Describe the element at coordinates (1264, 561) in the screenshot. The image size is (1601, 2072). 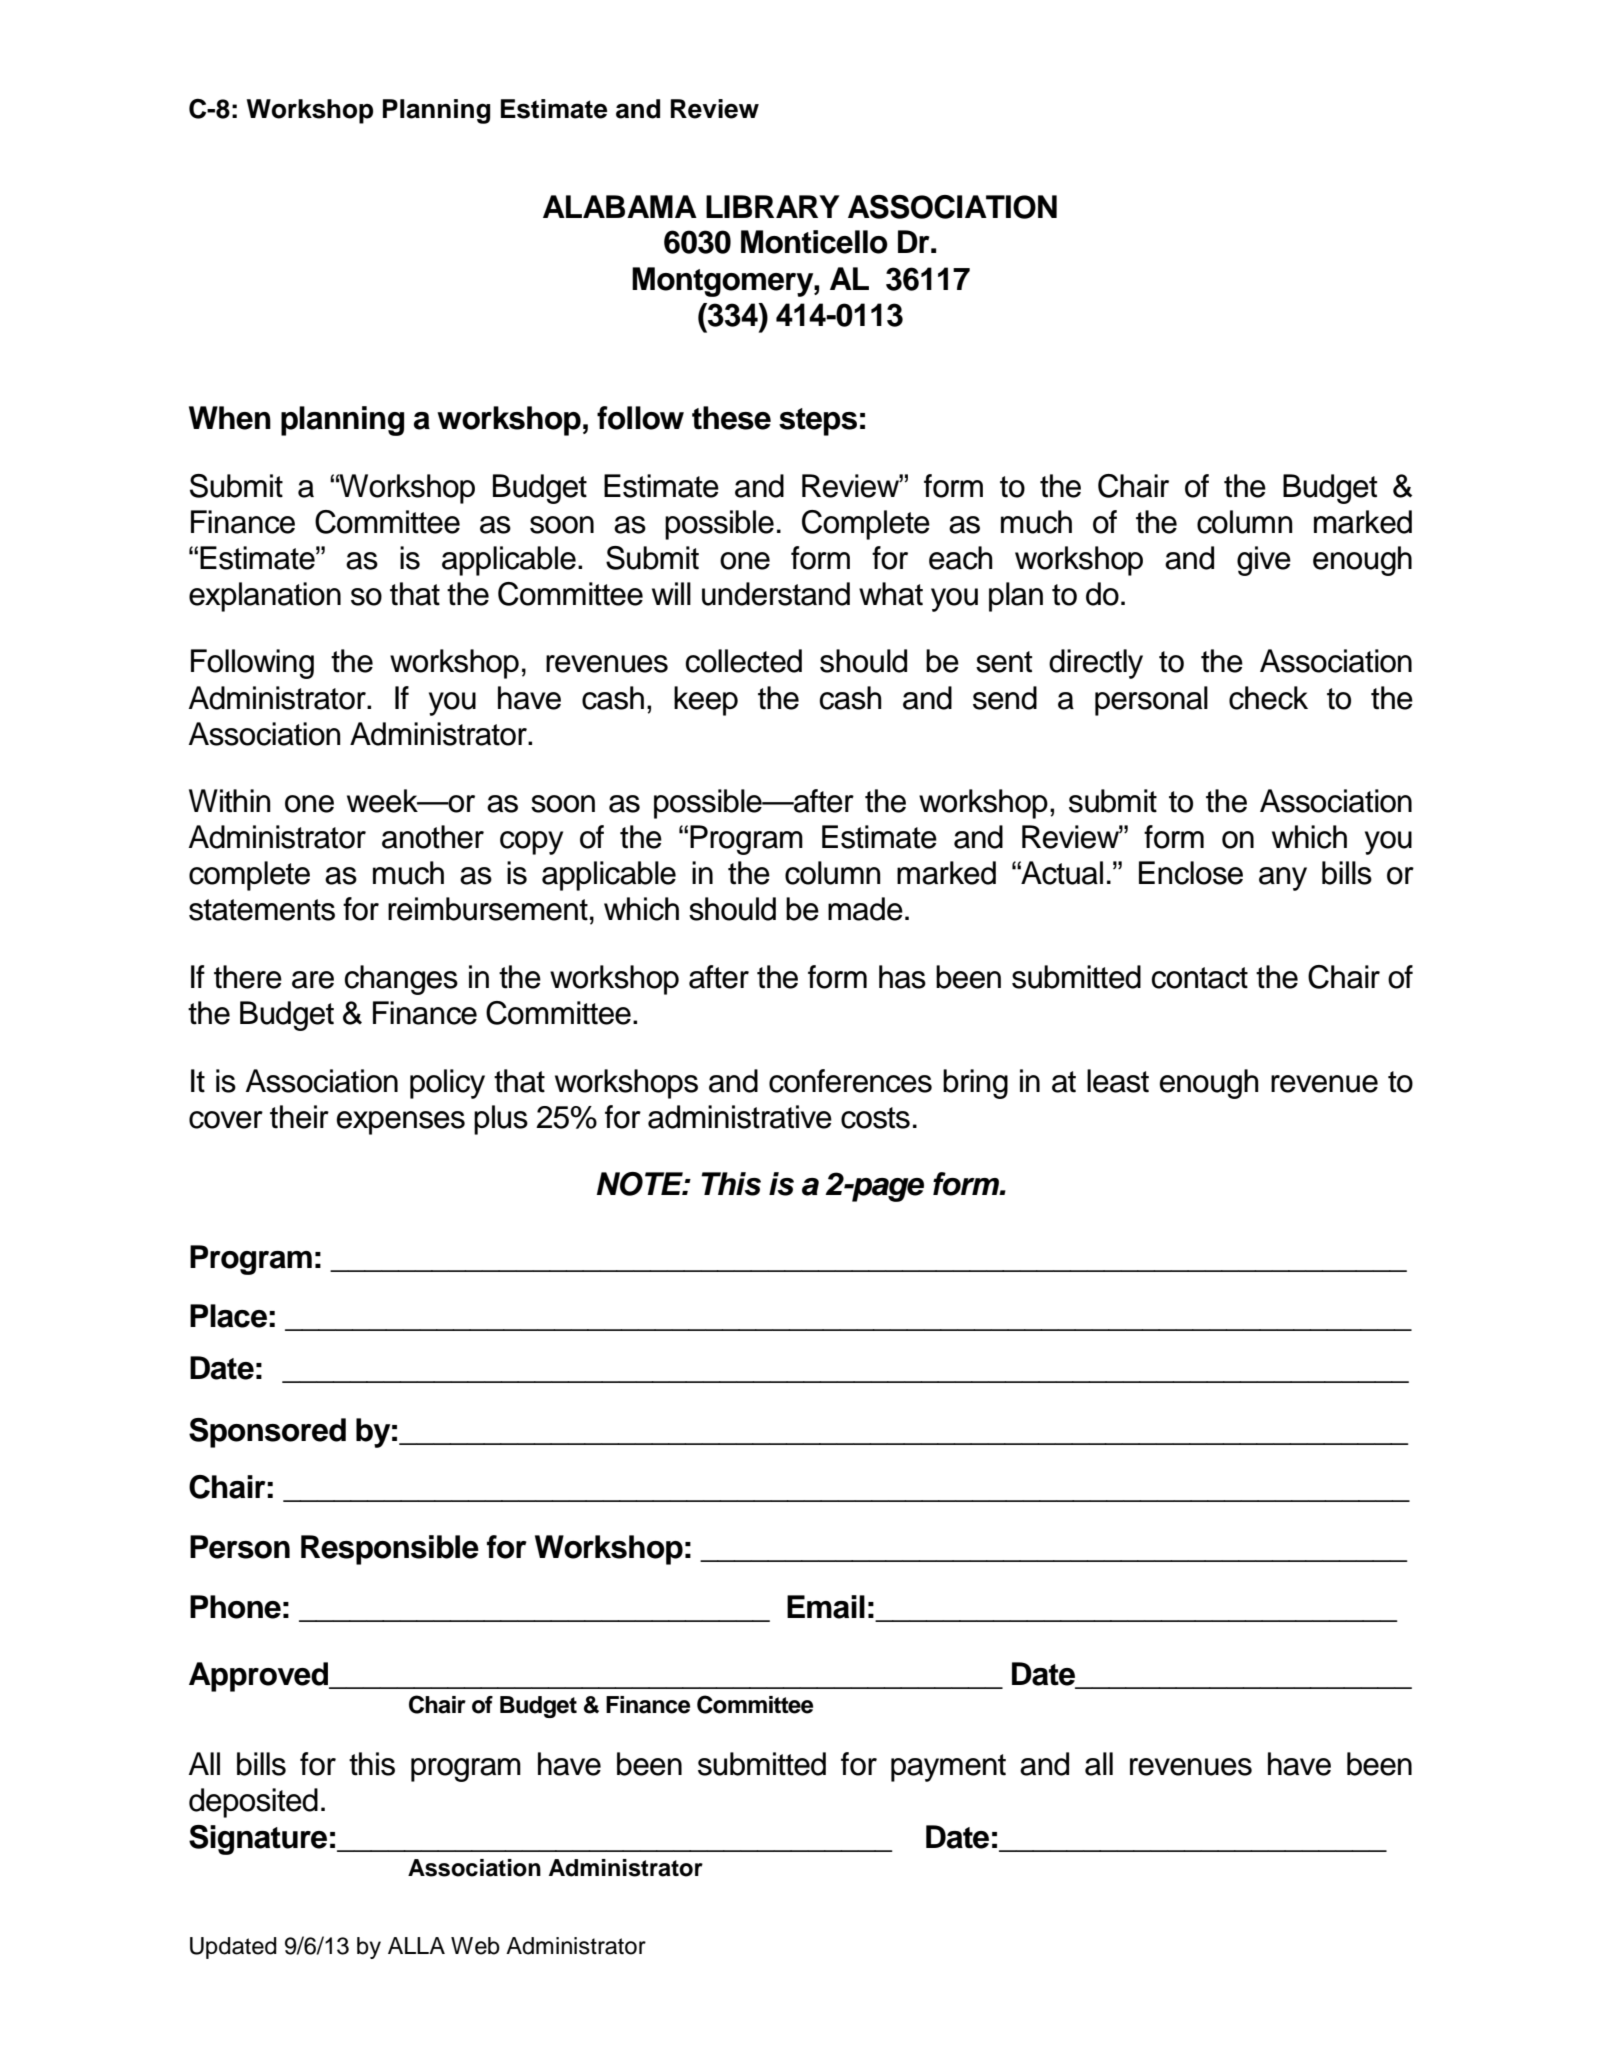
I see `give` at that location.
